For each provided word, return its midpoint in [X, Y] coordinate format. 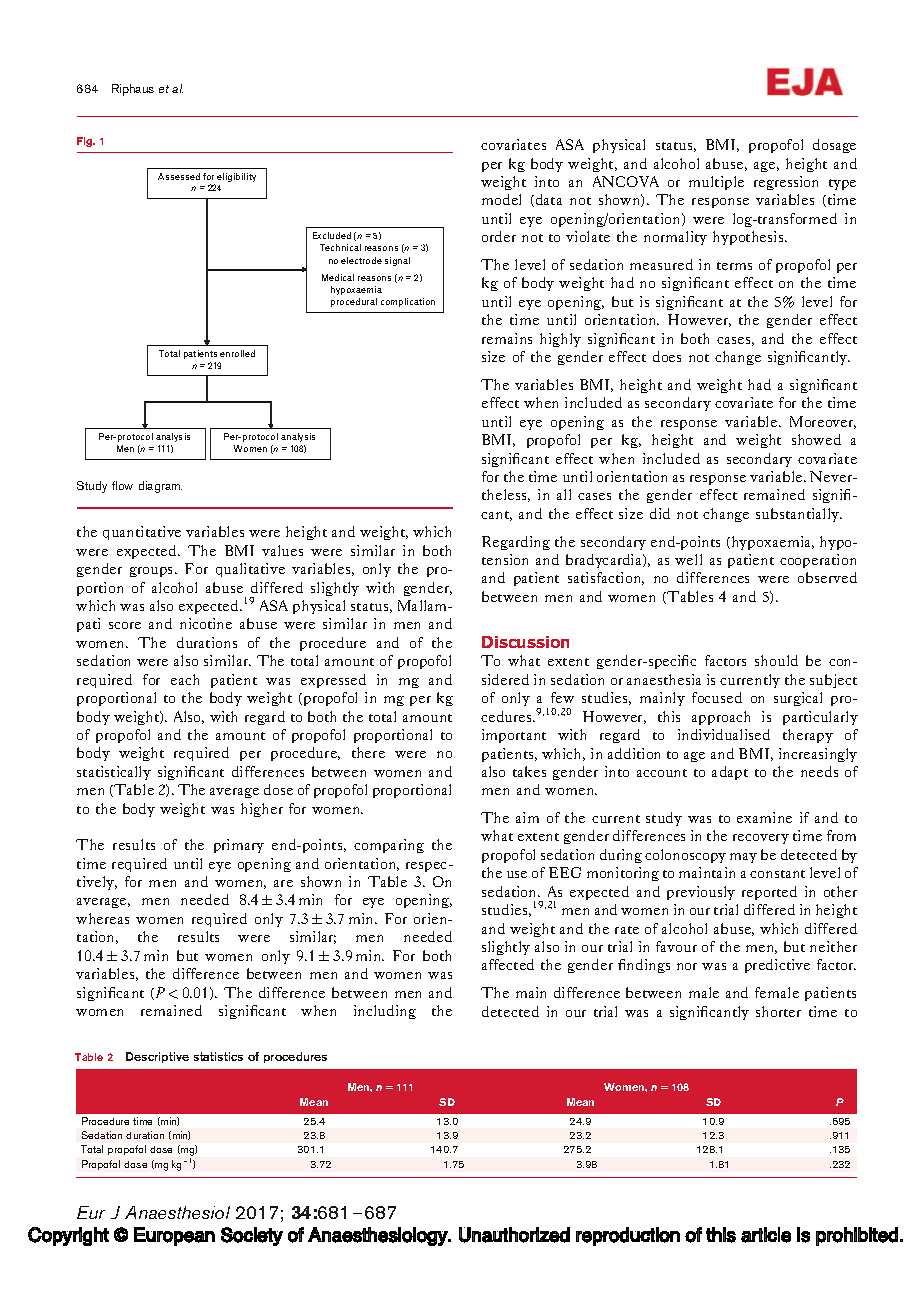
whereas [102, 918]
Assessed [179, 176]
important [514, 736]
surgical [798, 699]
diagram [160, 487]
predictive [777, 966]
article [766, 1235]
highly [560, 340]
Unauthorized [514, 1235]
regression [786, 183]
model [501, 199]
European [174, 1236]
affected [508, 964]
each [185, 679]
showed [816, 439]
